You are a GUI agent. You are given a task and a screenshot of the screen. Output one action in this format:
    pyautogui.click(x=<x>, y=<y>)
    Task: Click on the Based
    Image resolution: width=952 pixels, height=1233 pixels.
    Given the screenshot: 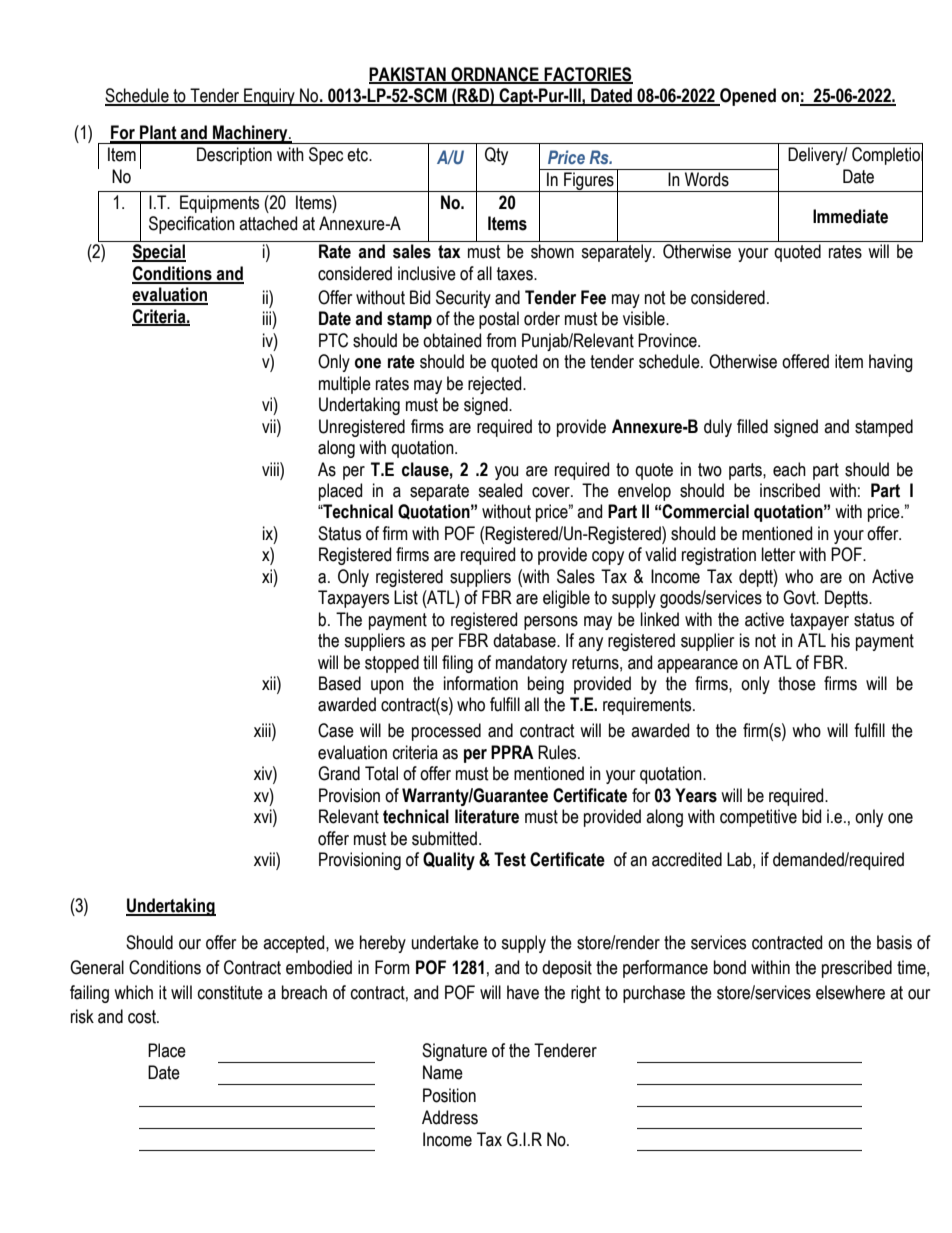 What is the action you would take?
    pyautogui.click(x=340, y=683)
